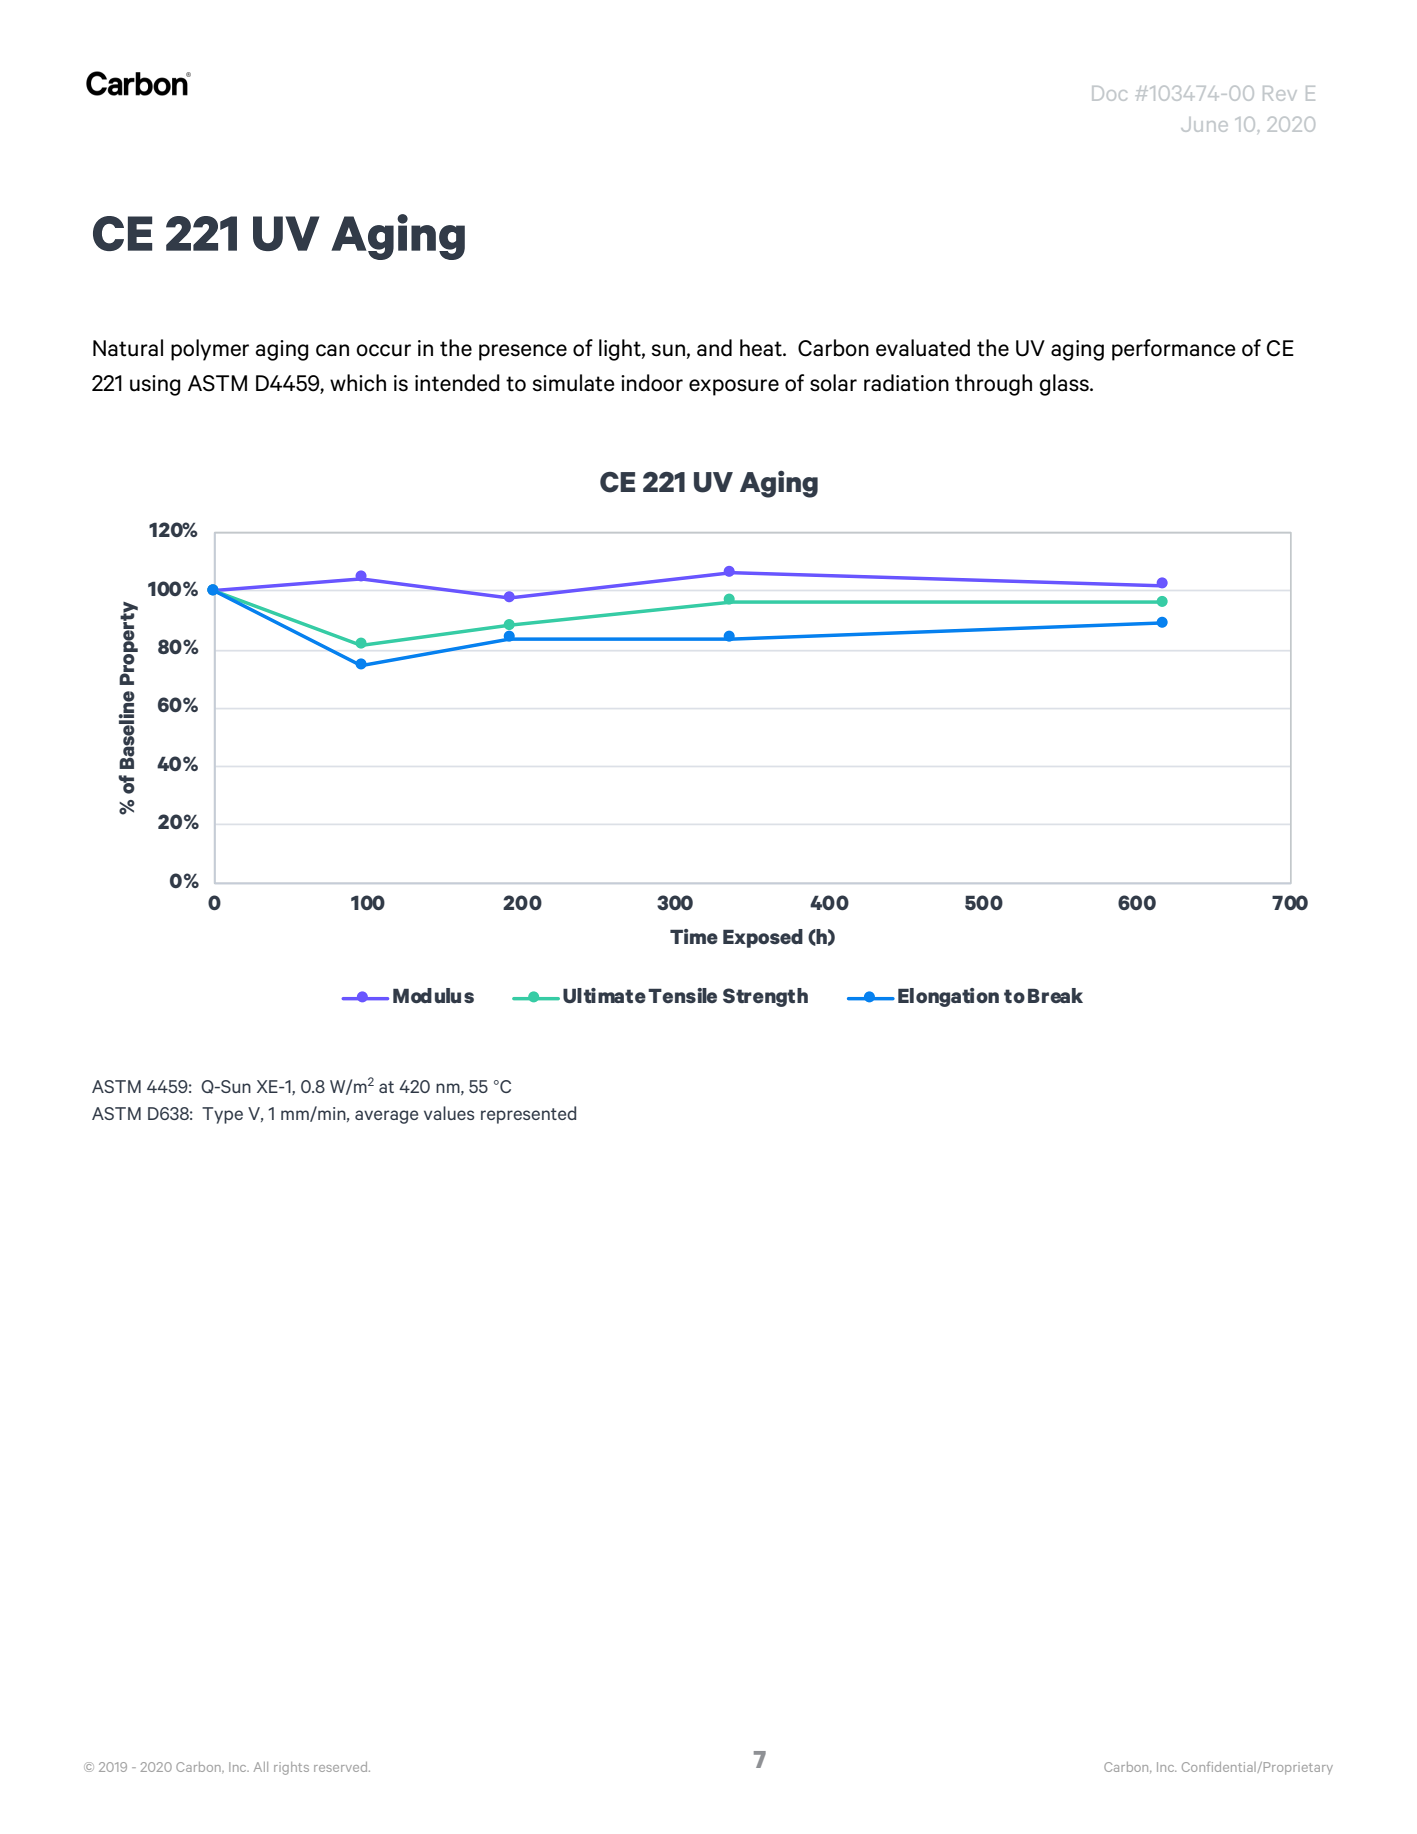  Describe the element at coordinates (261, 1767) in the screenshot. I see `All` at that location.
